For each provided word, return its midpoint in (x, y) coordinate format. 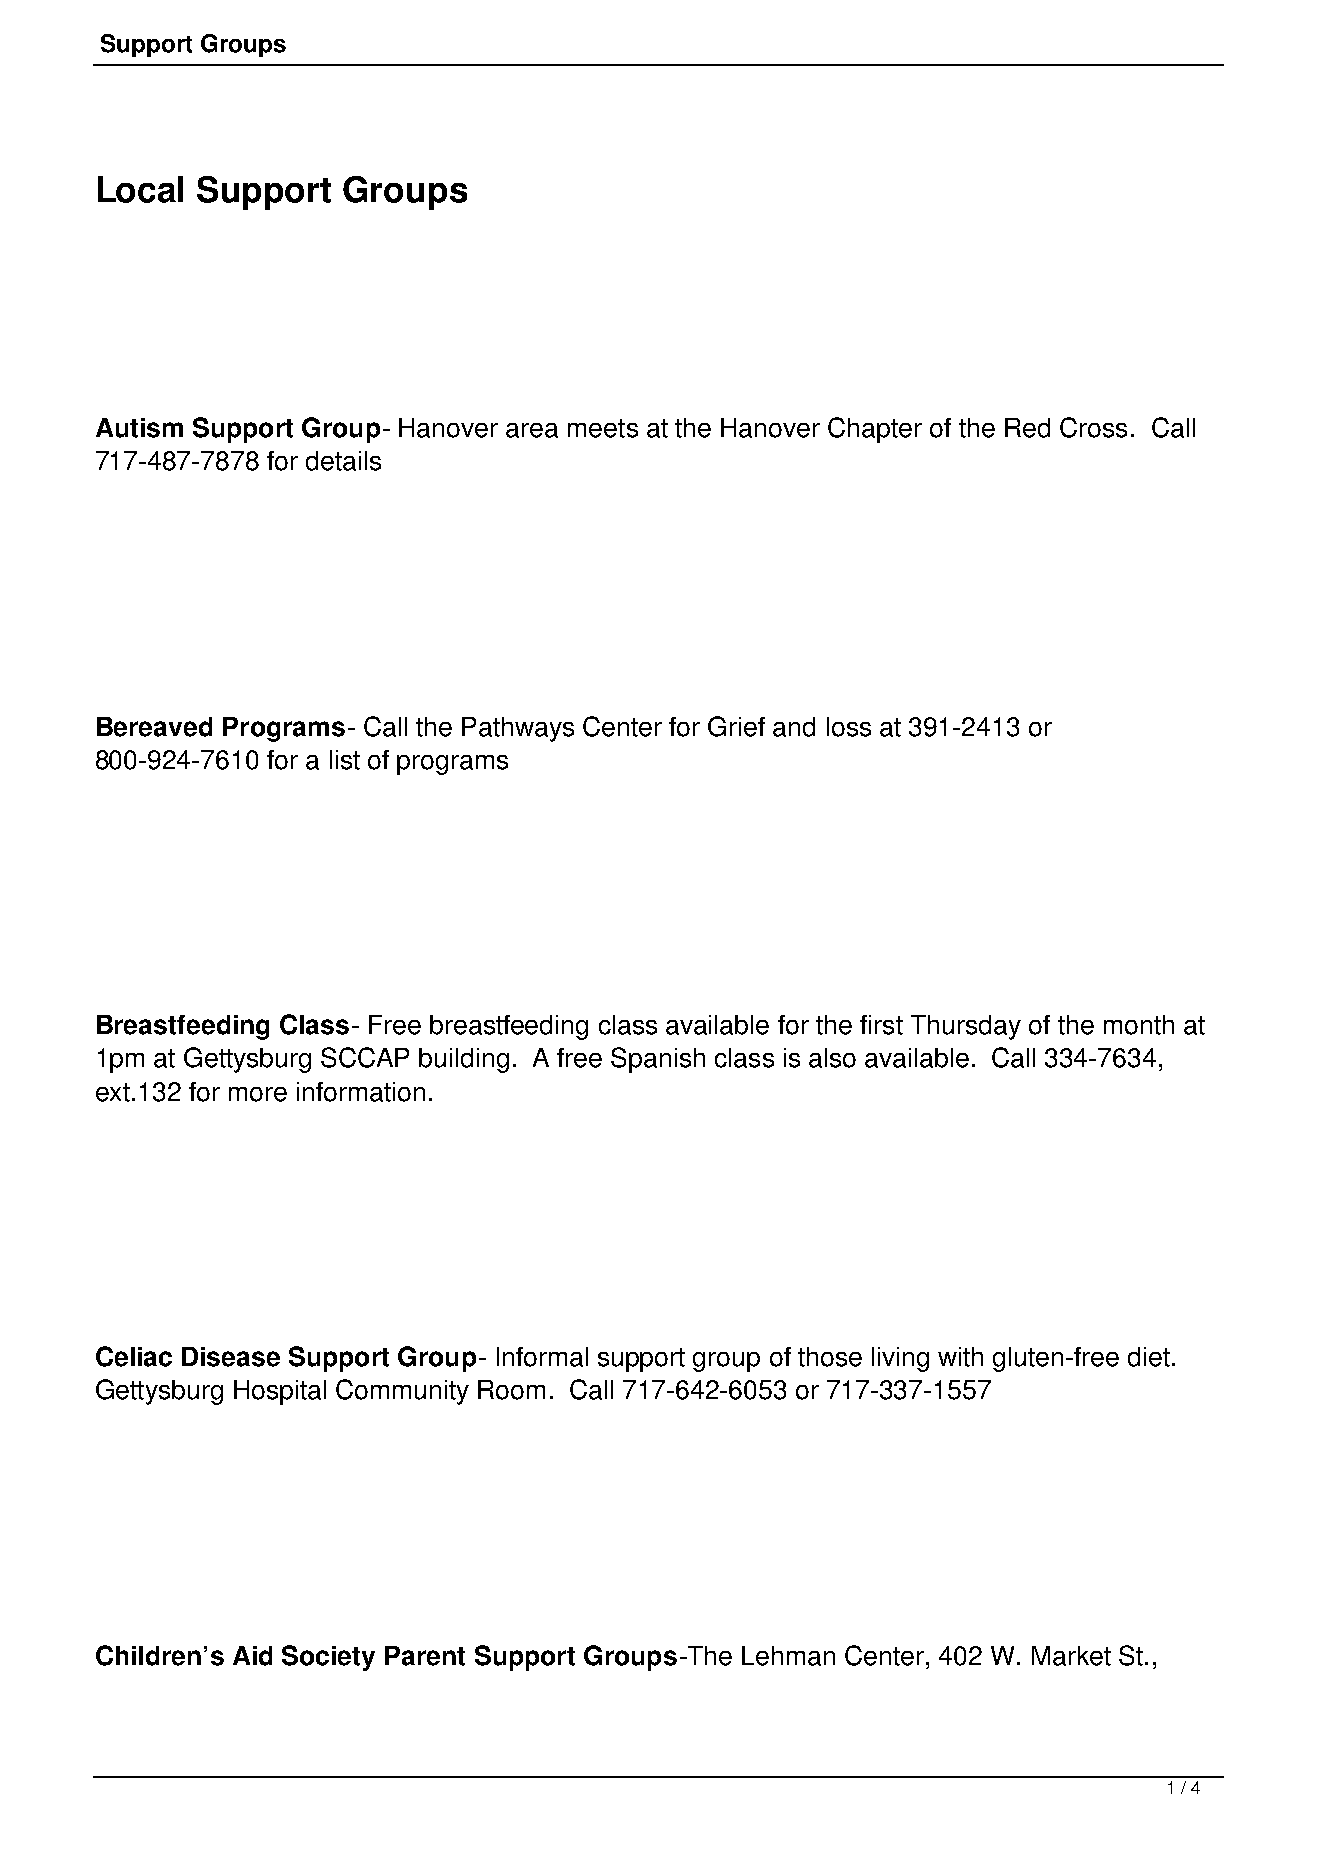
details (343, 461)
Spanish (658, 1060)
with (960, 1357)
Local (140, 189)
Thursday (966, 1027)
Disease (231, 1357)
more (258, 1094)
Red (1027, 428)
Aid (252, 1656)
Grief (736, 726)
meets (603, 428)
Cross (1093, 427)
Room (511, 1390)
